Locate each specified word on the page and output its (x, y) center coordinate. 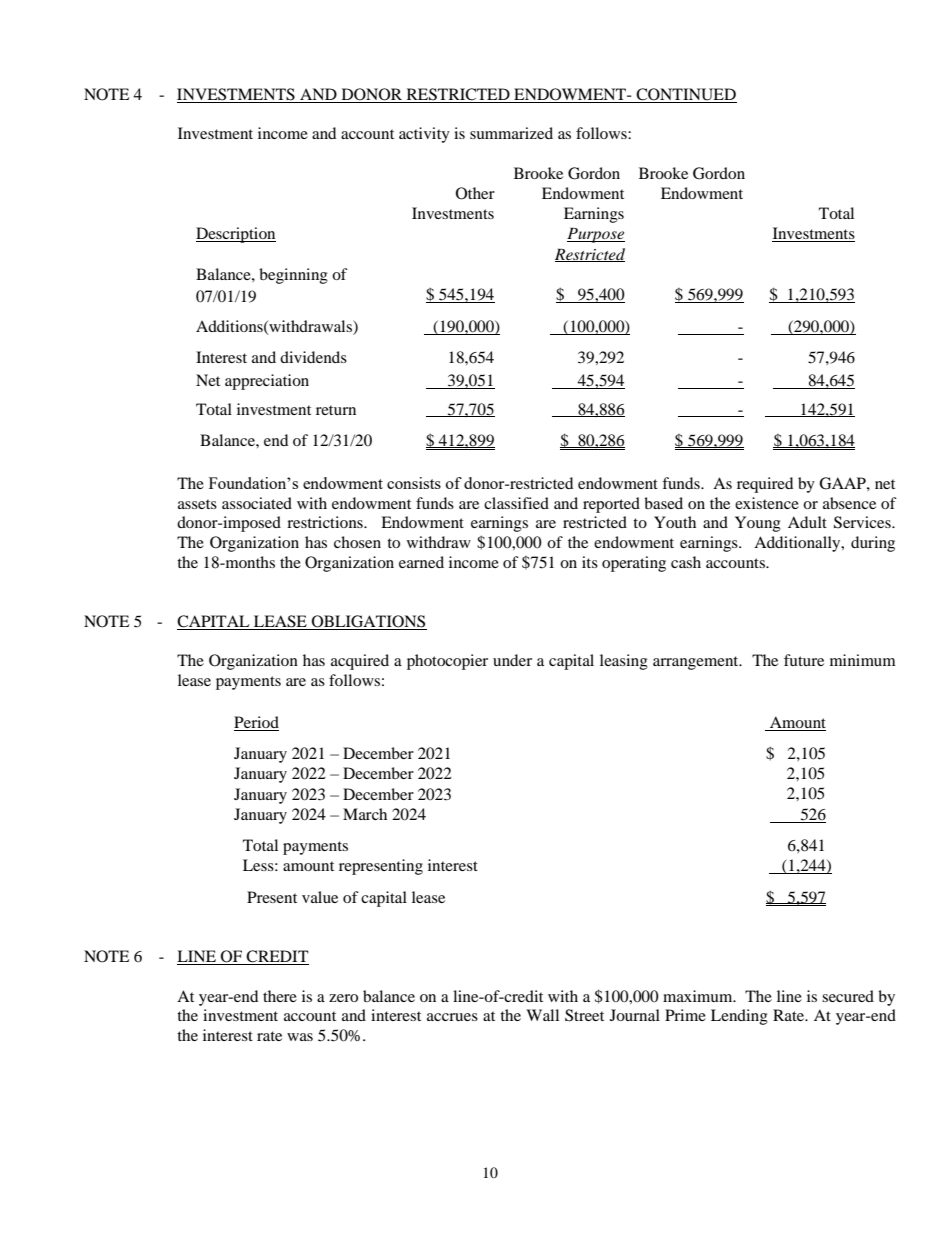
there (280, 996)
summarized (511, 133)
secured (848, 996)
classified (516, 503)
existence (767, 503)
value (320, 897)
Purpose (596, 235)
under (512, 660)
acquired (360, 662)
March (365, 814)
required (765, 485)
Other (475, 193)
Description (236, 235)
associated (257, 503)
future (804, 660)
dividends (313, 357)
